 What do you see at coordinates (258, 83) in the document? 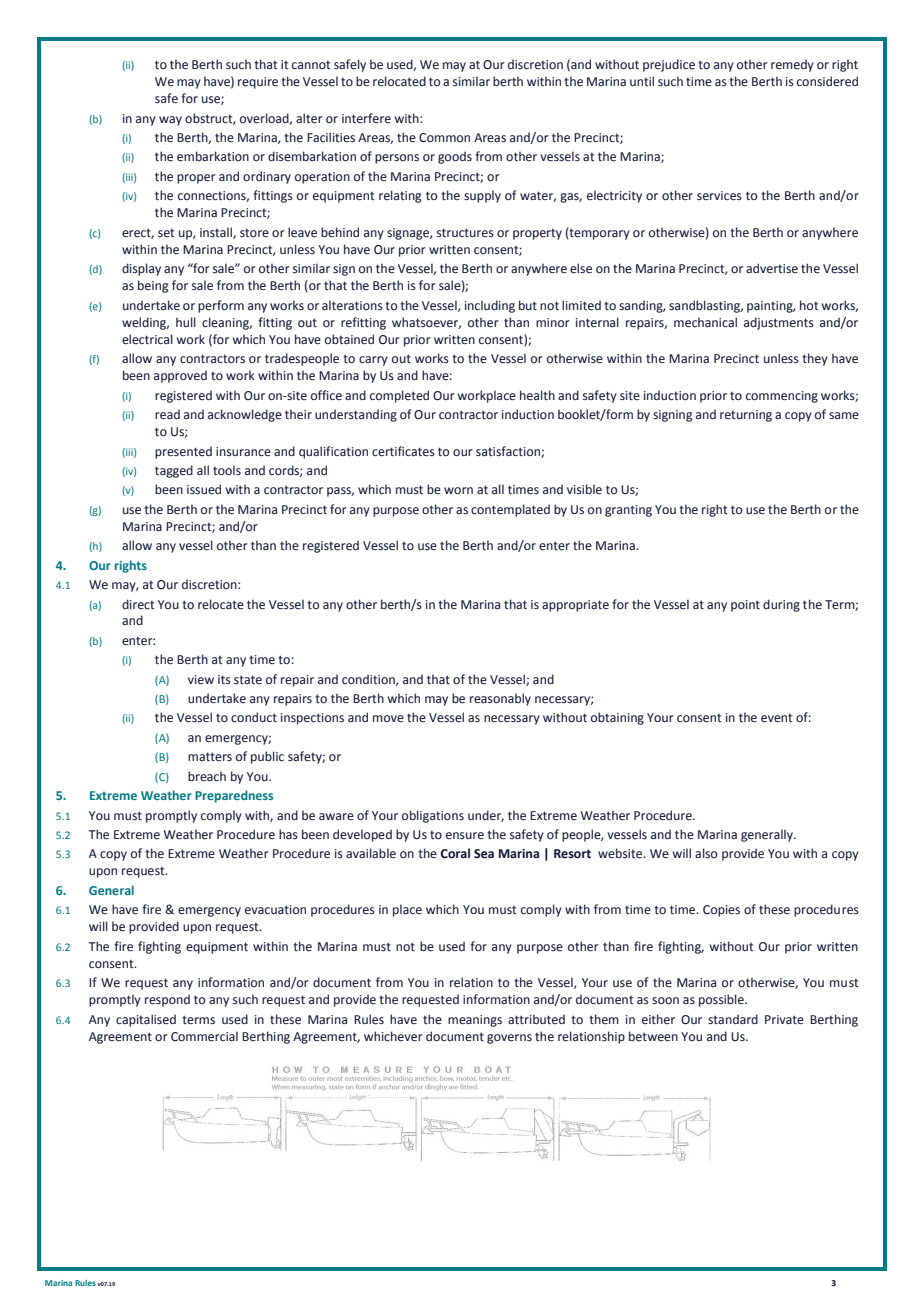
I see `require` at bounding box center [258, 83].
